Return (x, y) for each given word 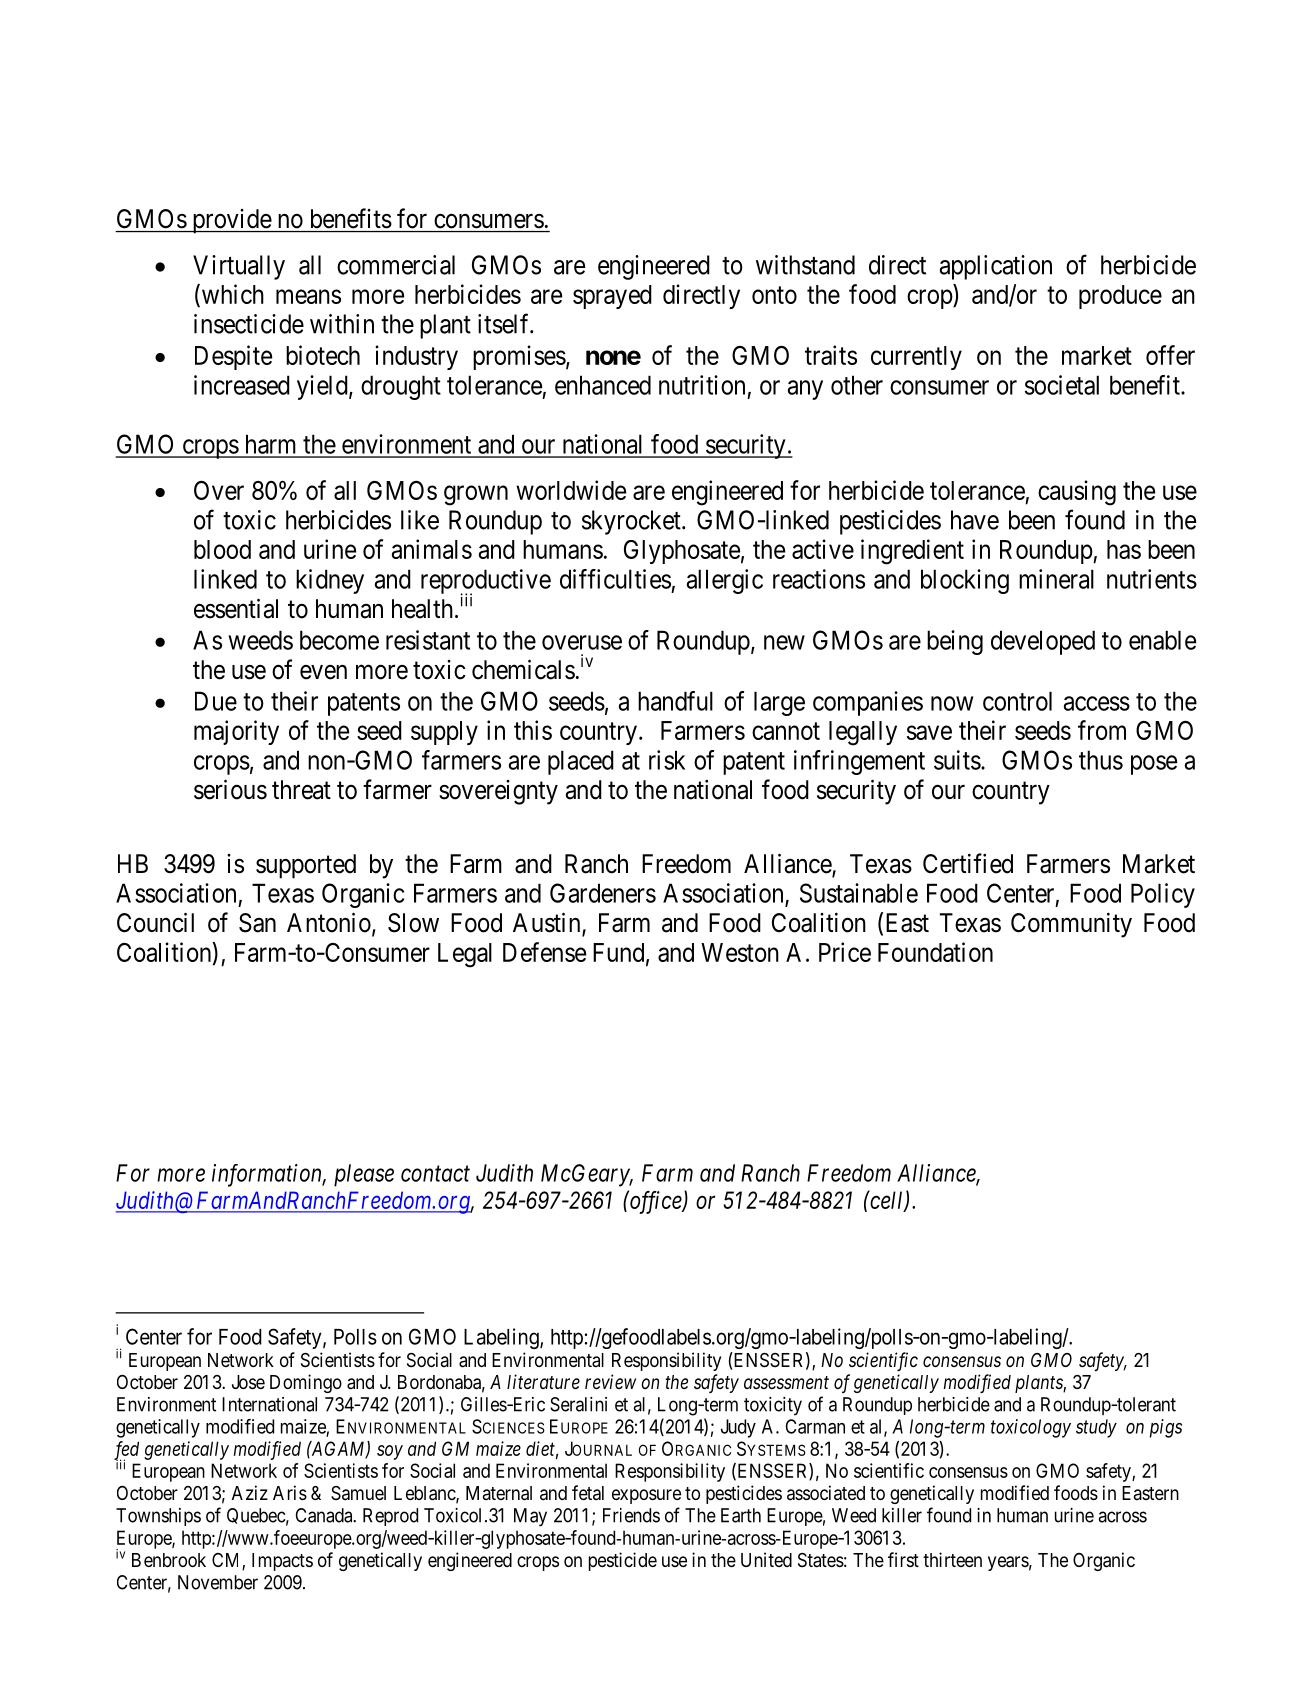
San (257, 923)
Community (1071, 925)
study (1096, 1428)
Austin (548, 923)
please (364, 1175)
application (995, 267)
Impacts (282, 1562)
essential (236, 608)
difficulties (615, 579)
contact (435, 1174)
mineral (1056, 579)
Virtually (239, 267)
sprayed (612, 297)
